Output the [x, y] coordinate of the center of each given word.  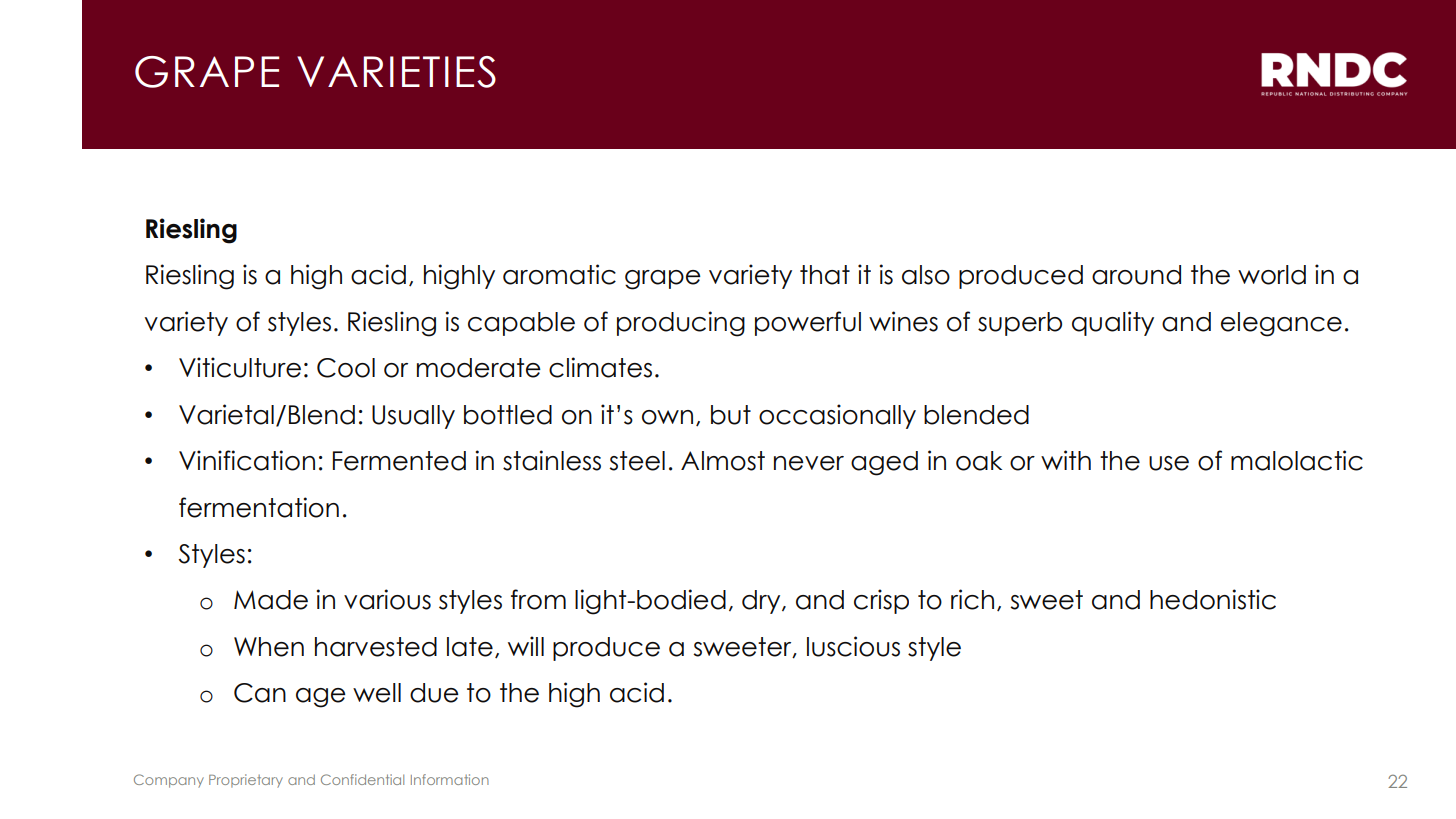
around [1136, 275]
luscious [853, 646]
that [825, 275]
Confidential [362, 779]
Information [450, 779]
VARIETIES [396, 72]
